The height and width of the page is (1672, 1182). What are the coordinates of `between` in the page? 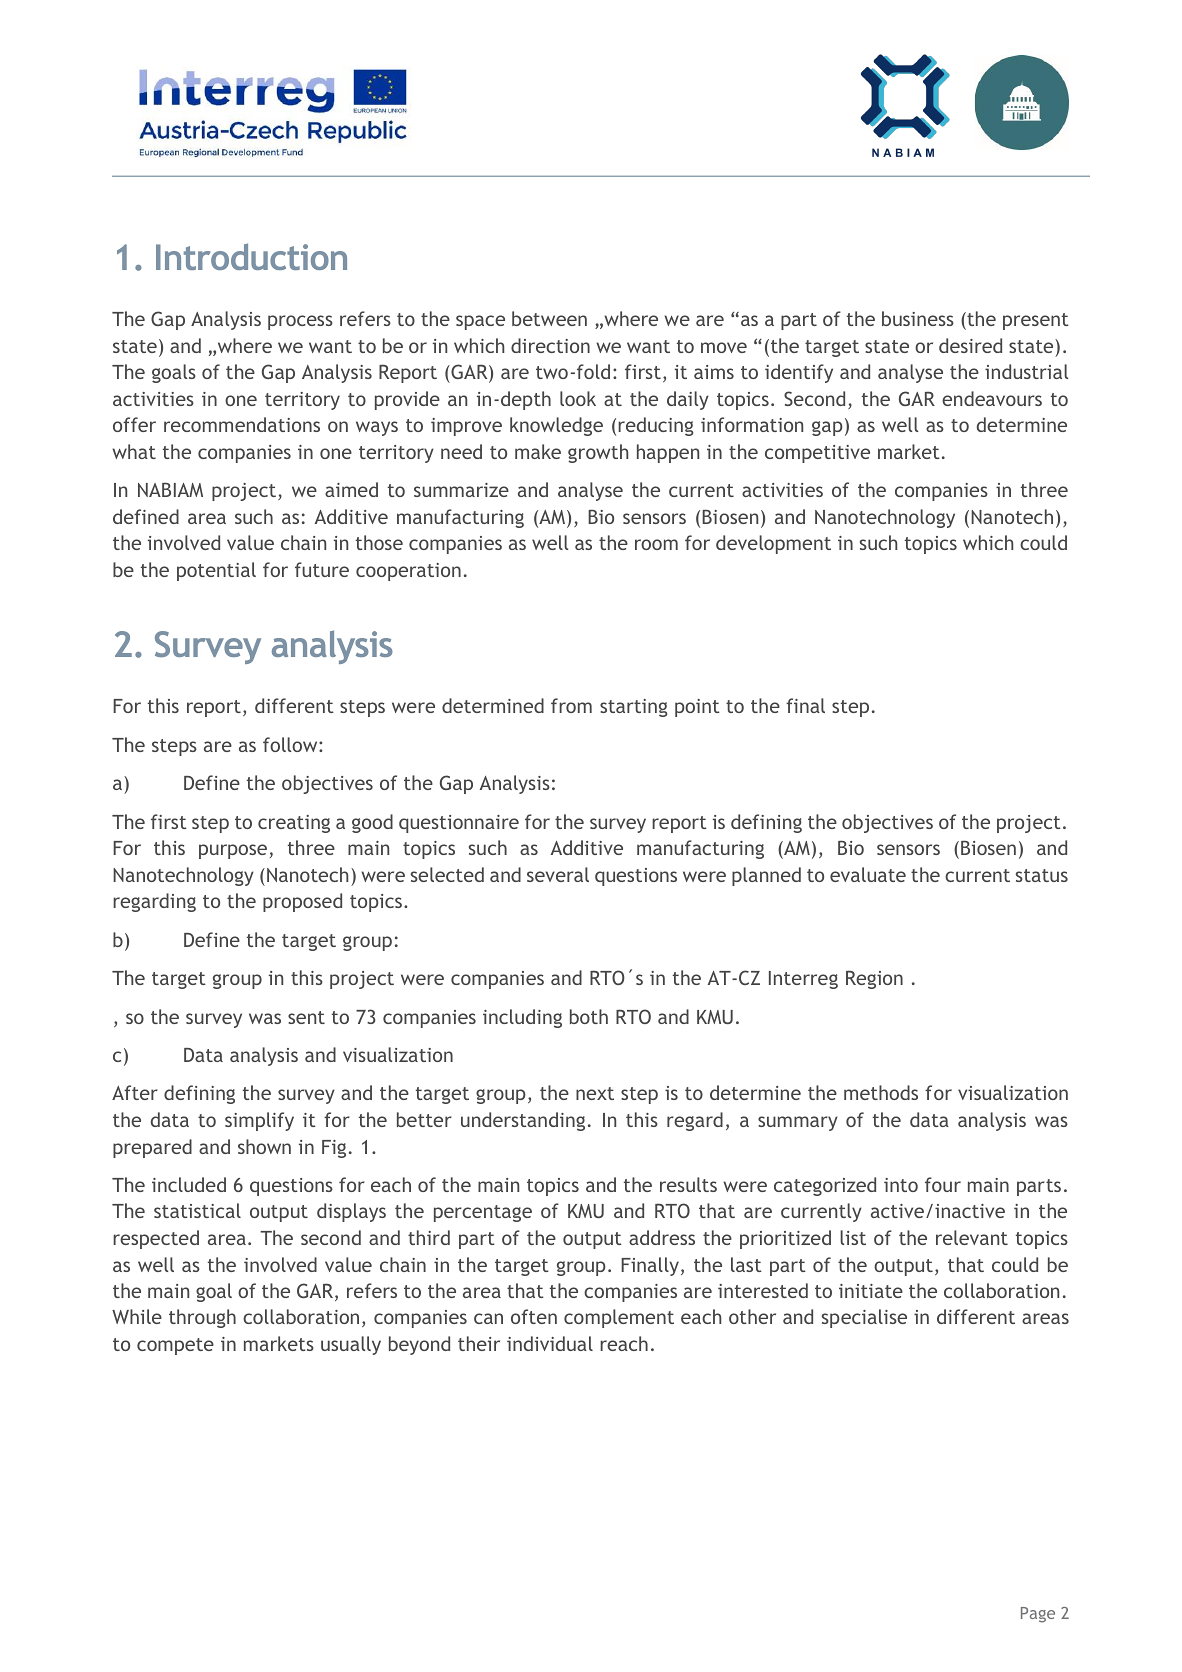 It's located at (549, 318).
